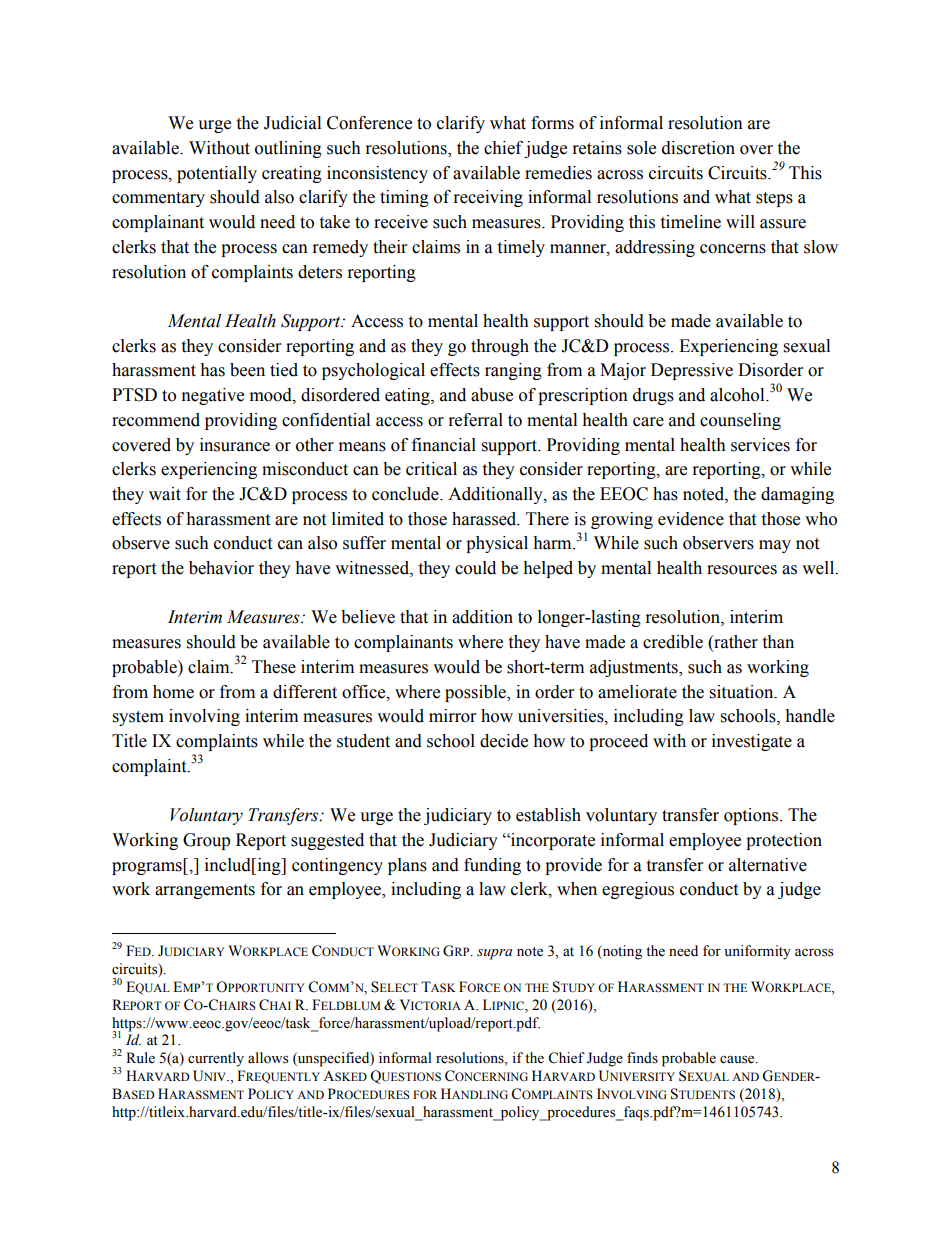 The height and width of the image is (1233, 952). What do you see at coordinates (206, 841) in the image?
I see `Group` at bounding box center [206, 841].
